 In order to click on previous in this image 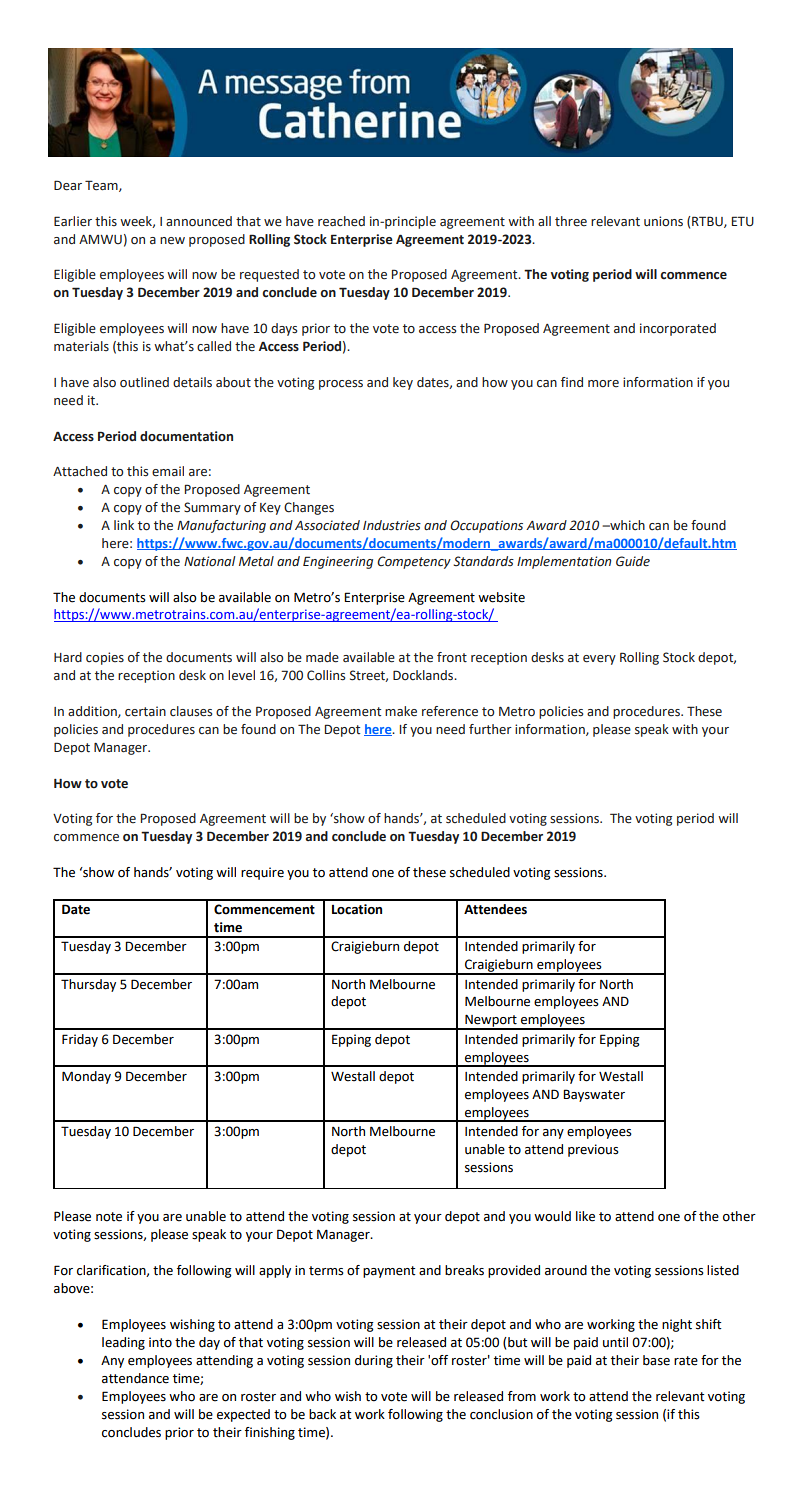, I will do `click(593, 1150)`.
